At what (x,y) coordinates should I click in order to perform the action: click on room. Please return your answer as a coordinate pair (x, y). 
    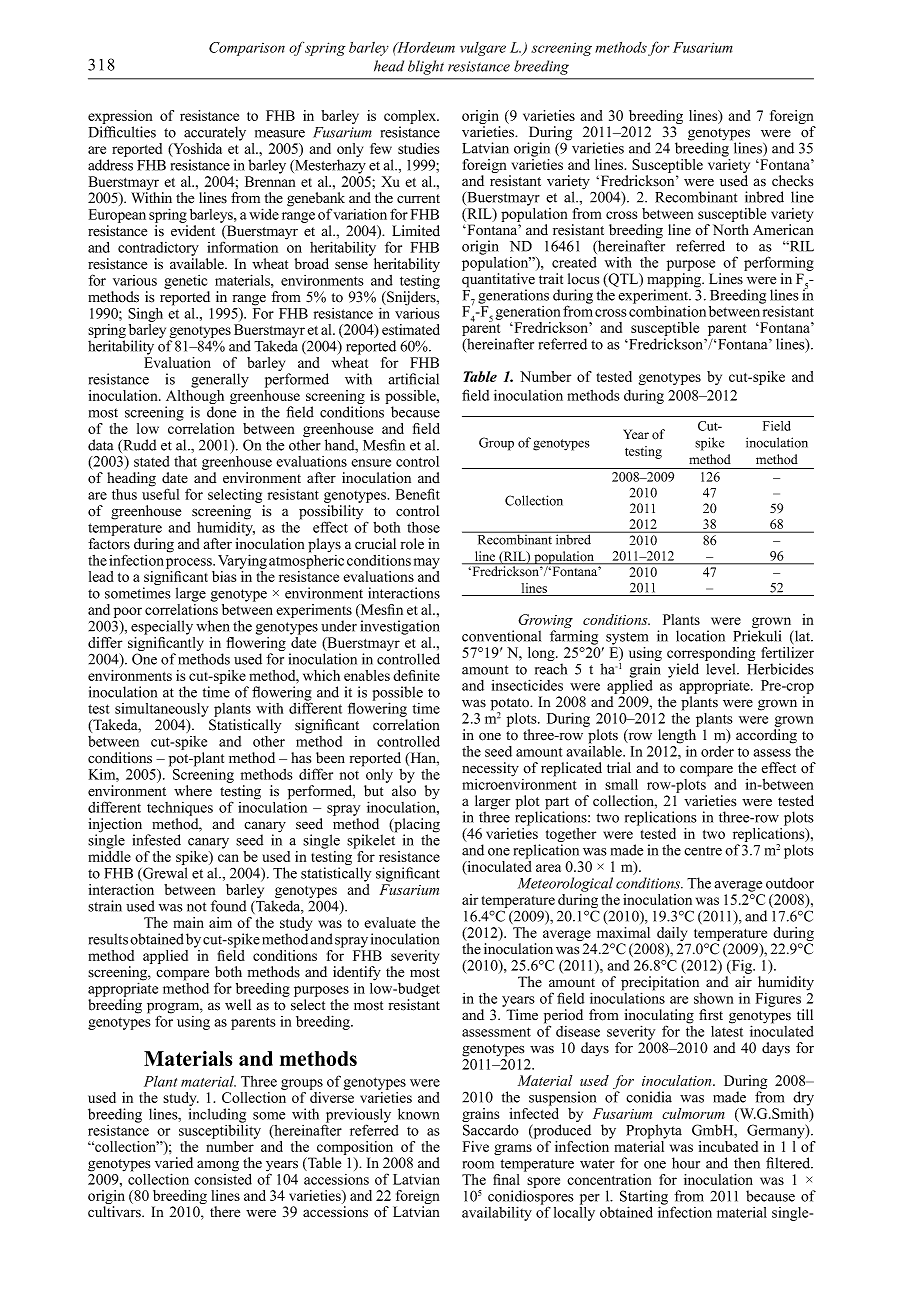
    Looking at the image, I should click on (478, 1165).
